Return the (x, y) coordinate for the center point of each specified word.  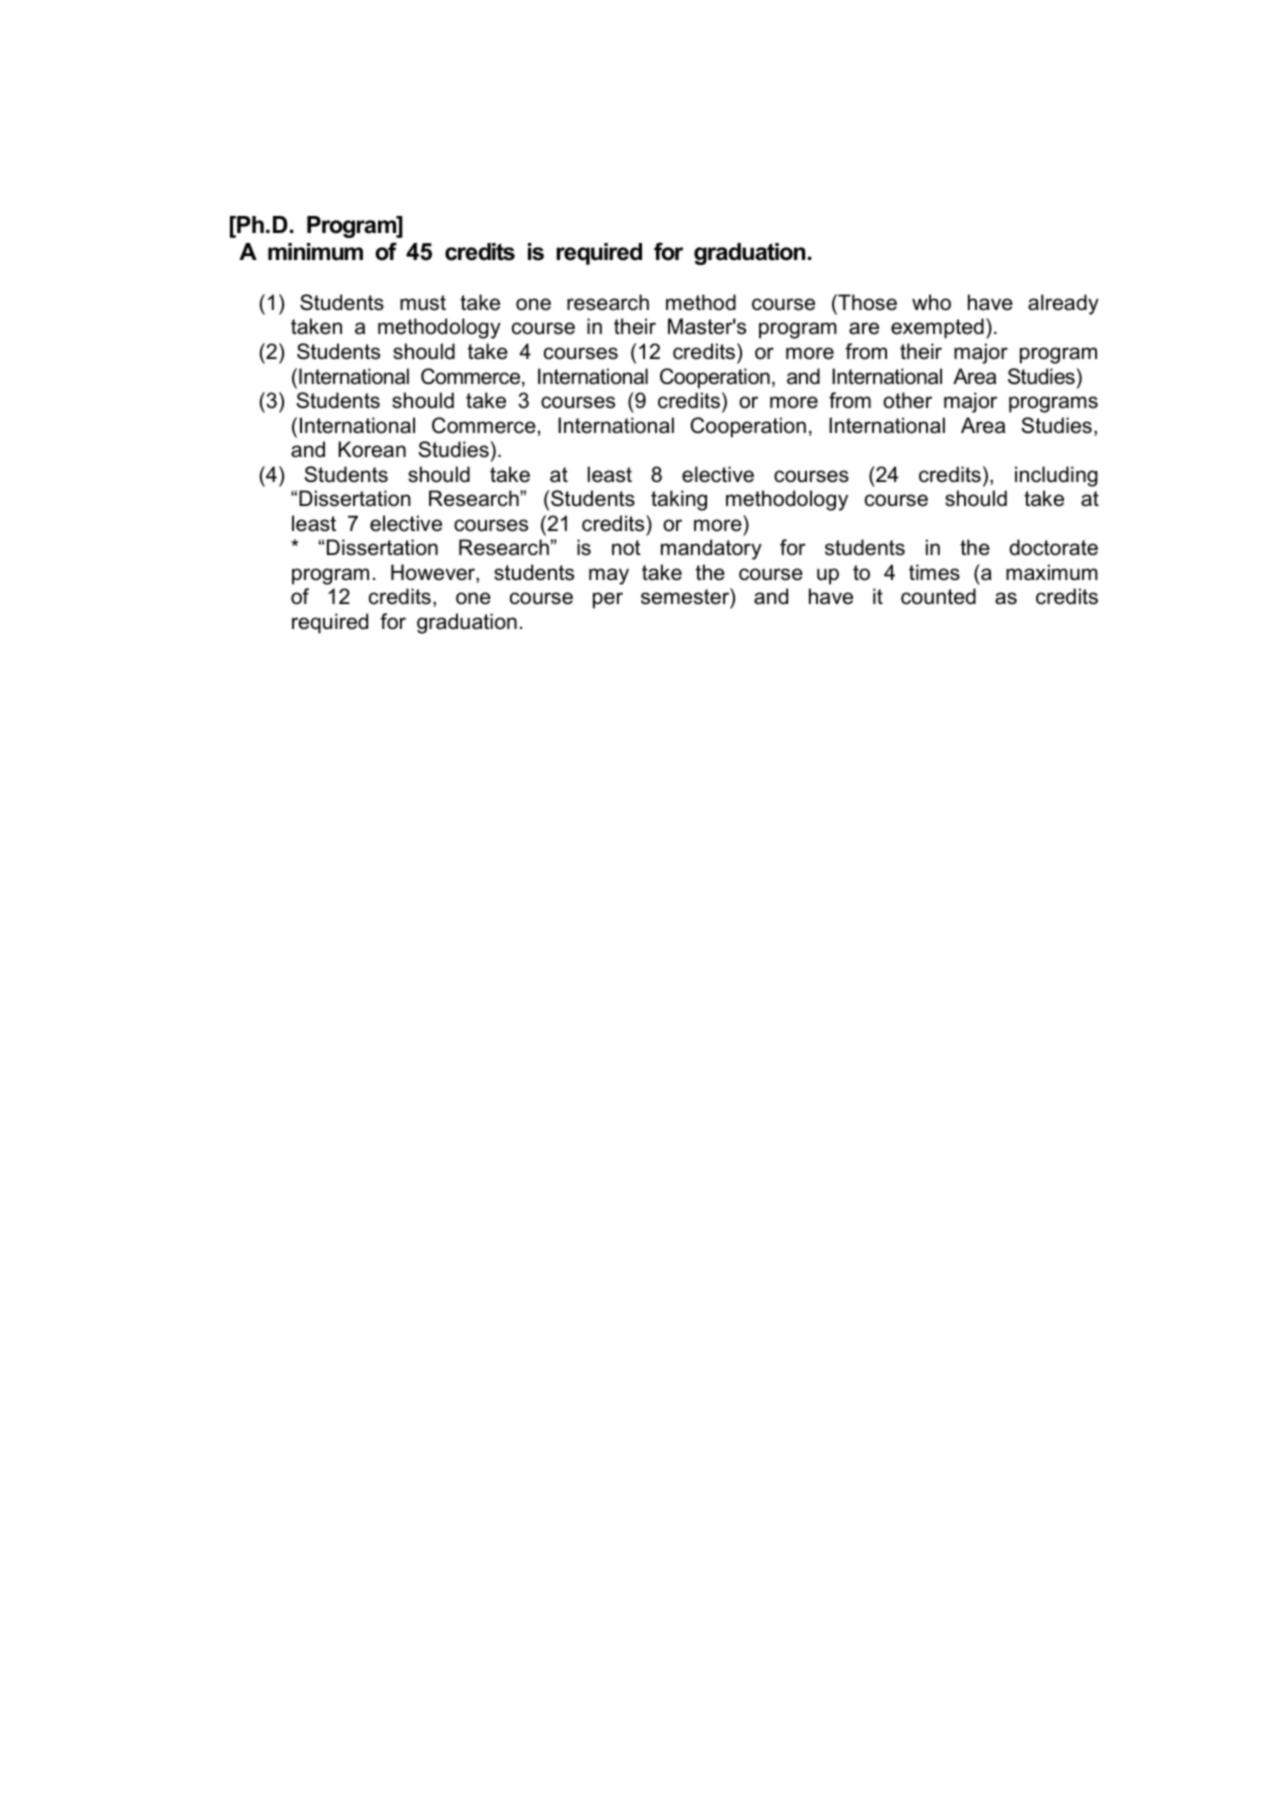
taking (679, 500)
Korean (372, 449)
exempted (937, 328)
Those (866, 302)
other (907, 400)
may (609, 576)
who (931, 302)
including (1056, 476)
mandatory (711, 549)
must (423, 303)
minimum (315, 252)
